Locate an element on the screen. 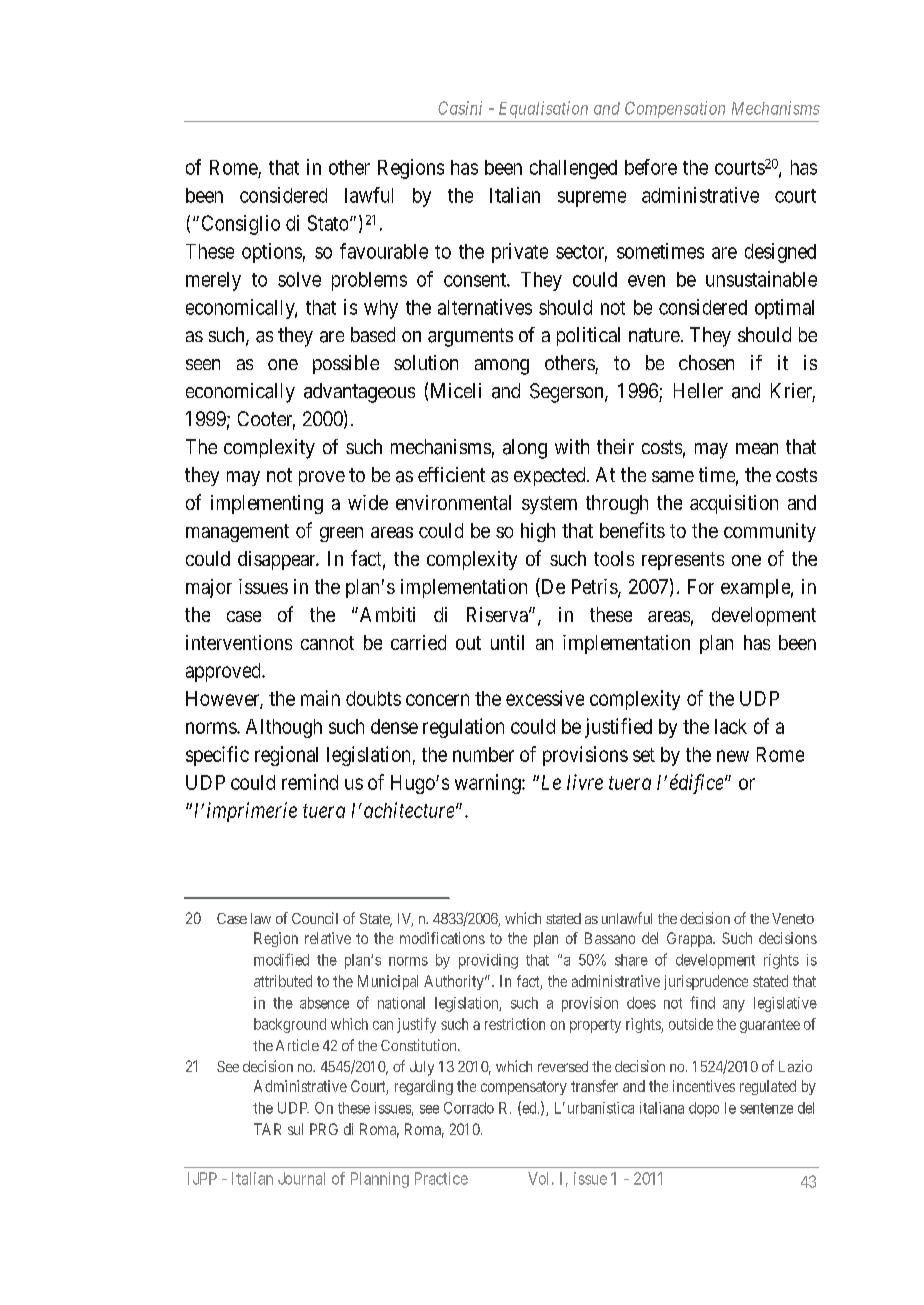 The image size is (924, 1305). Compensation is located at coordinates (675, 109).
